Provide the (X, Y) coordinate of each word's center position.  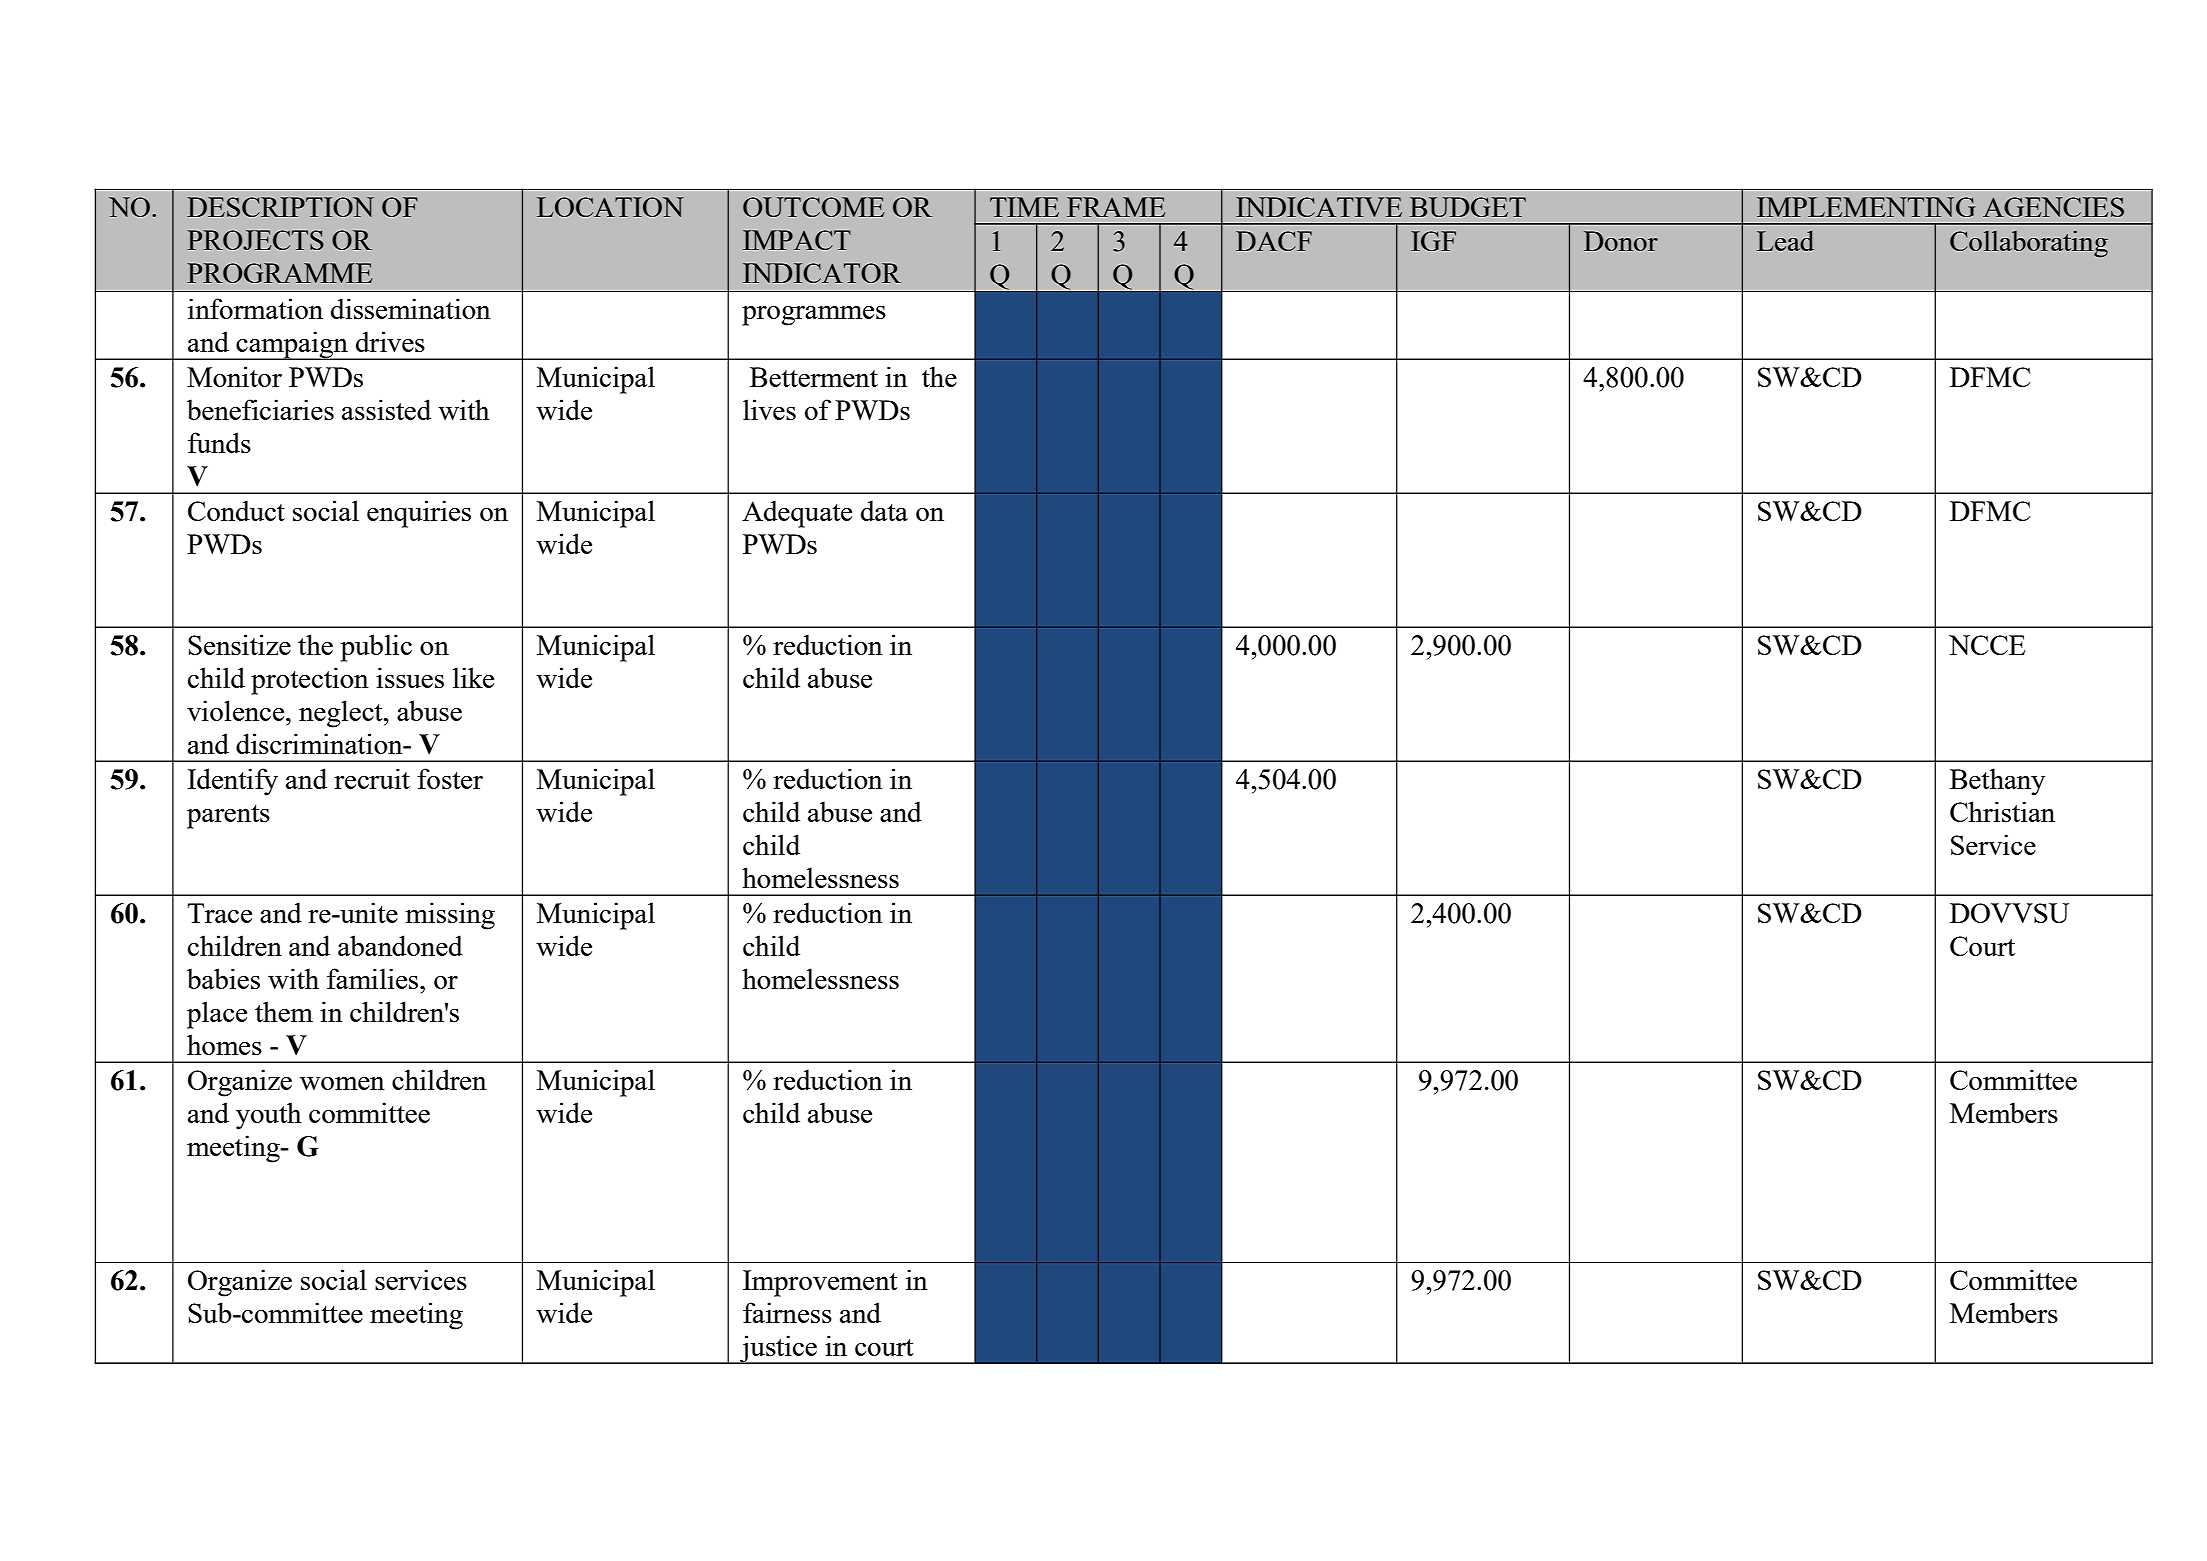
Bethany (1997, 782)
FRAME (1116, 207)
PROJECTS (255, 240)
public (376, 648)
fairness (787, 1312)
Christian (2002, 811)
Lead (1785, 240)
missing (450, 916)
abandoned (400, 945)
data (884, 510)
